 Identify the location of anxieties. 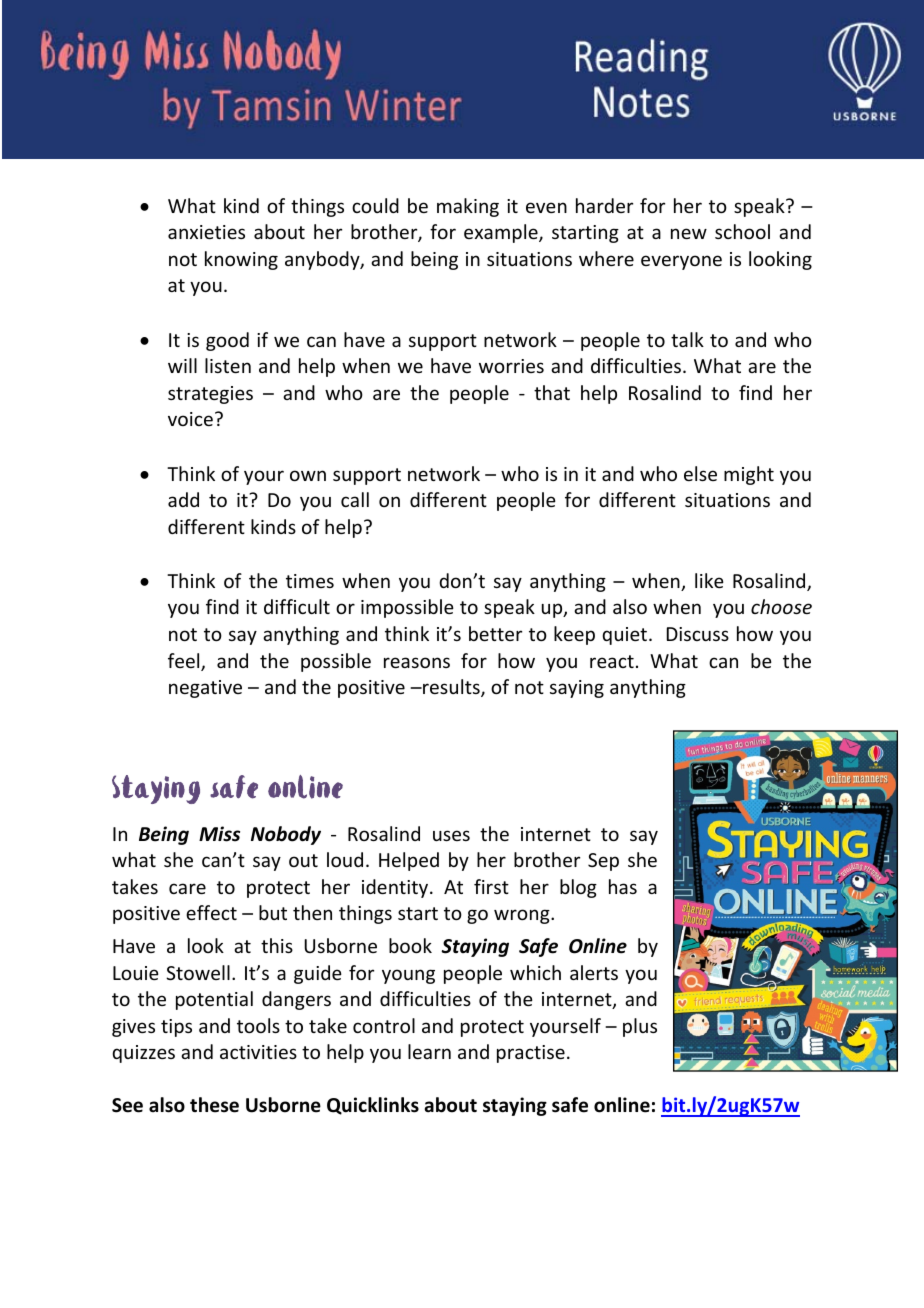
(206, 232).
